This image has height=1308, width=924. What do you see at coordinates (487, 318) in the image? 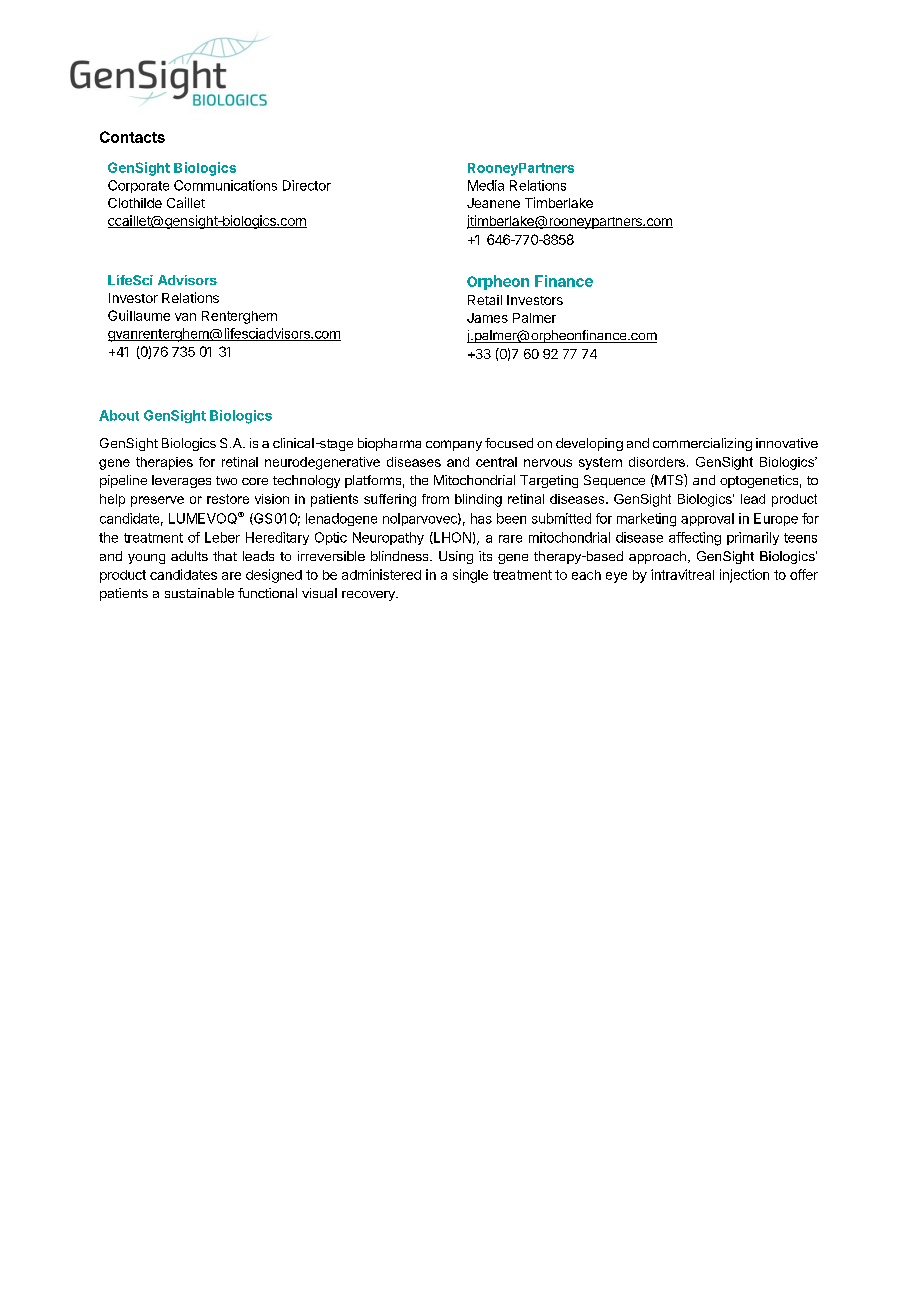
I see `James` at bounding box center [487, 318].
